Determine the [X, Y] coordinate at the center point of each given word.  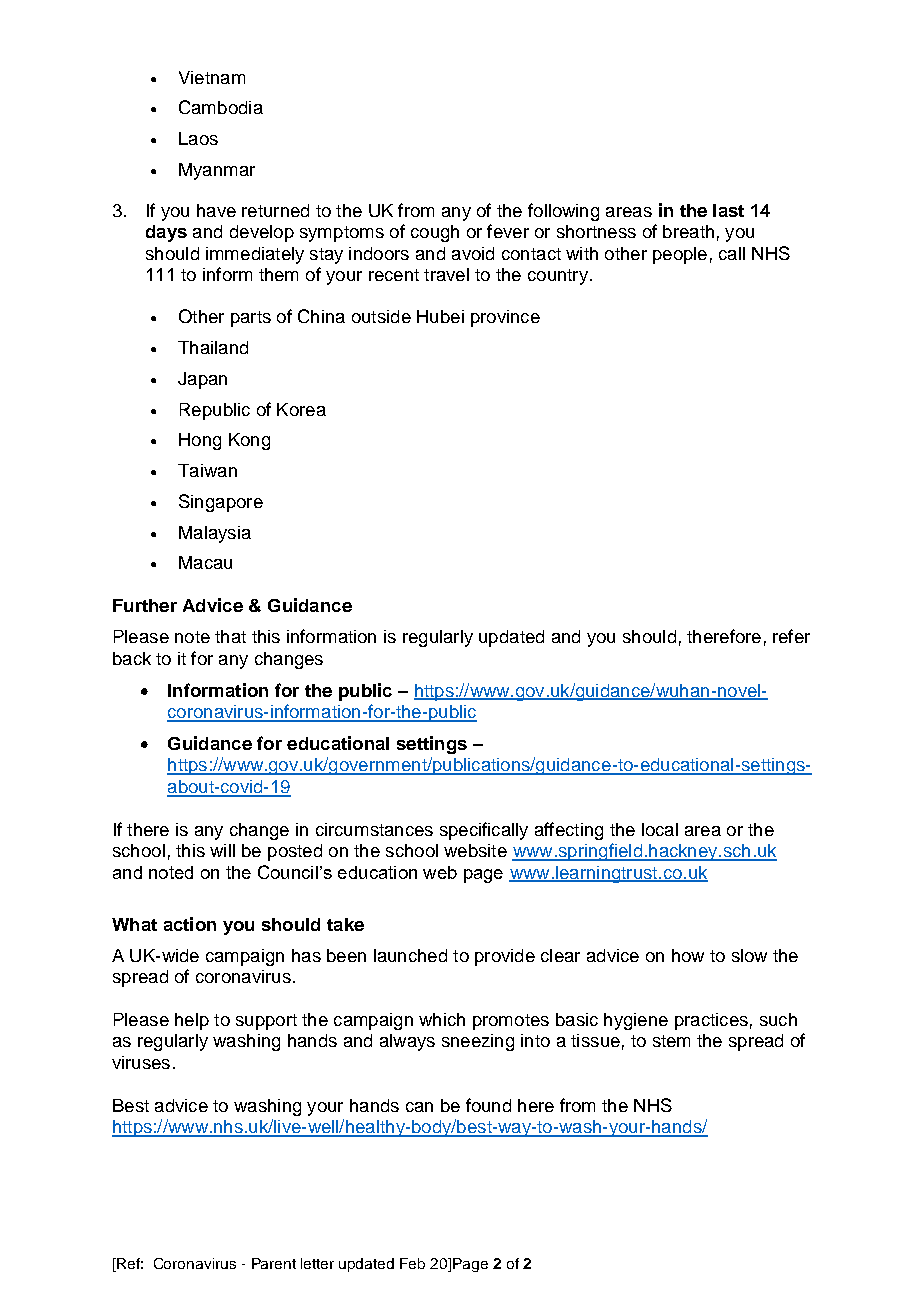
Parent [274, 1263]
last [728, 210]
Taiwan [207, 470]
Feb [412, 1263]
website [475, 850]
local [660, 829]
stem [671, 1041]
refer [791, 636]
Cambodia [221, 107]
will [222, 850]
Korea [301, 409]
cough [435, 233]
